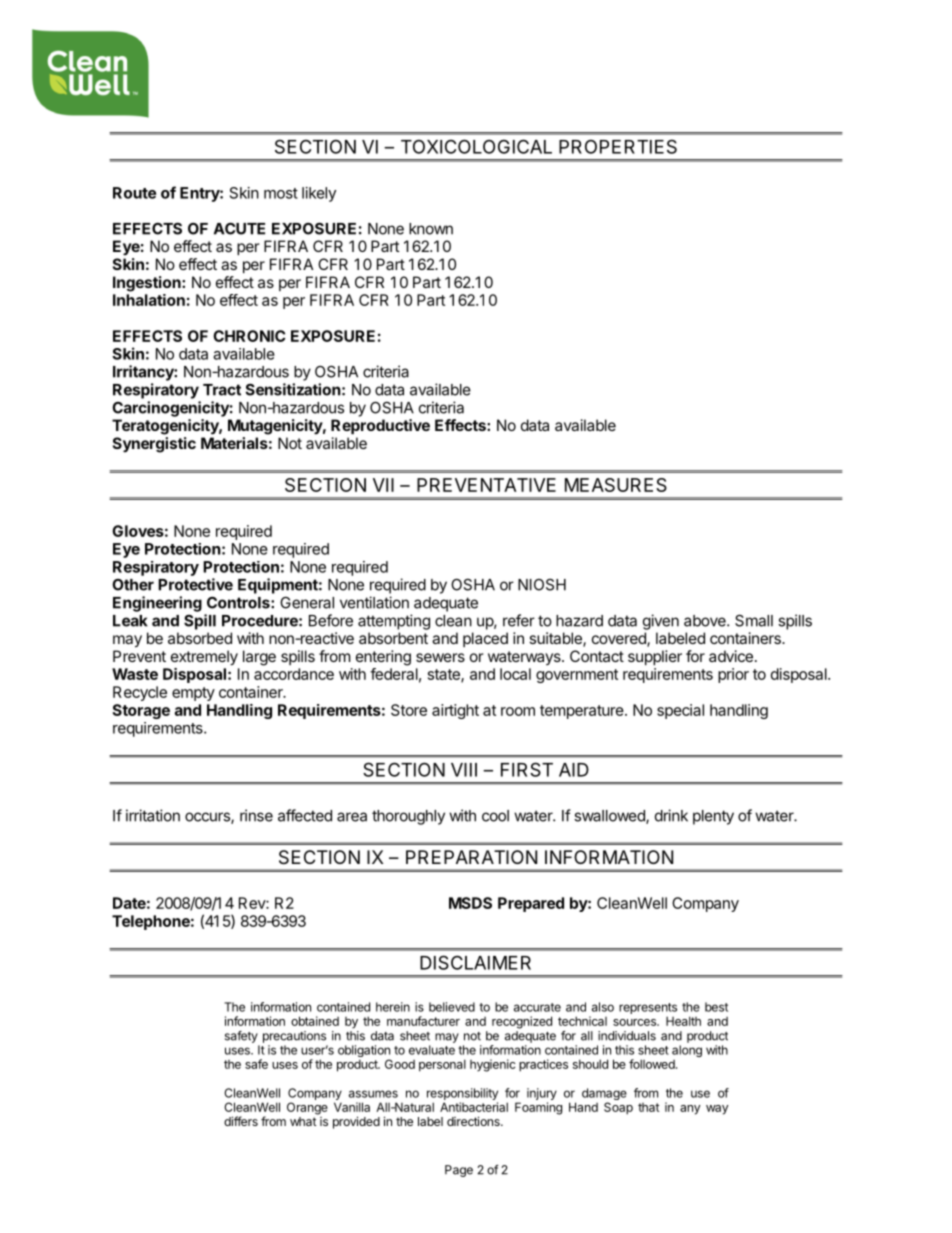  Describe the element at coordinates (616, 485) in the page. I see `MEASURES` at that location.
